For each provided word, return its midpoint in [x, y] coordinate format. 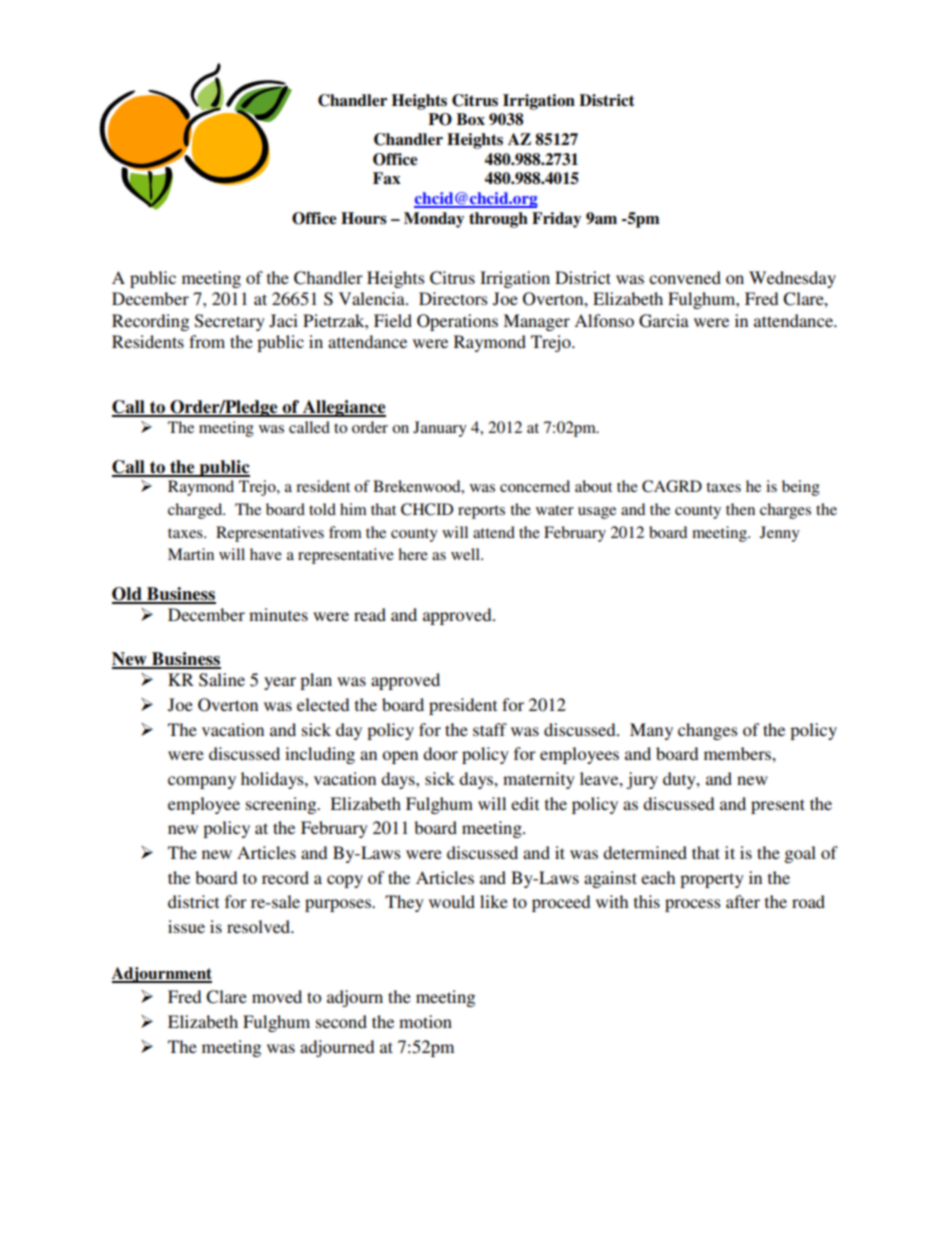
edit [525, 803]
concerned [535, 486]
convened [685, 277]
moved [277, 996]
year [280, 683]
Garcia [664, 321]
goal [800, 854]
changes [708, 731]
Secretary [230, 322]
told [322, 509]
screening [282, 805]
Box [470, 119]
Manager [536, 322]
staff [490, 729]
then [740, 509]
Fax [387, 178]
